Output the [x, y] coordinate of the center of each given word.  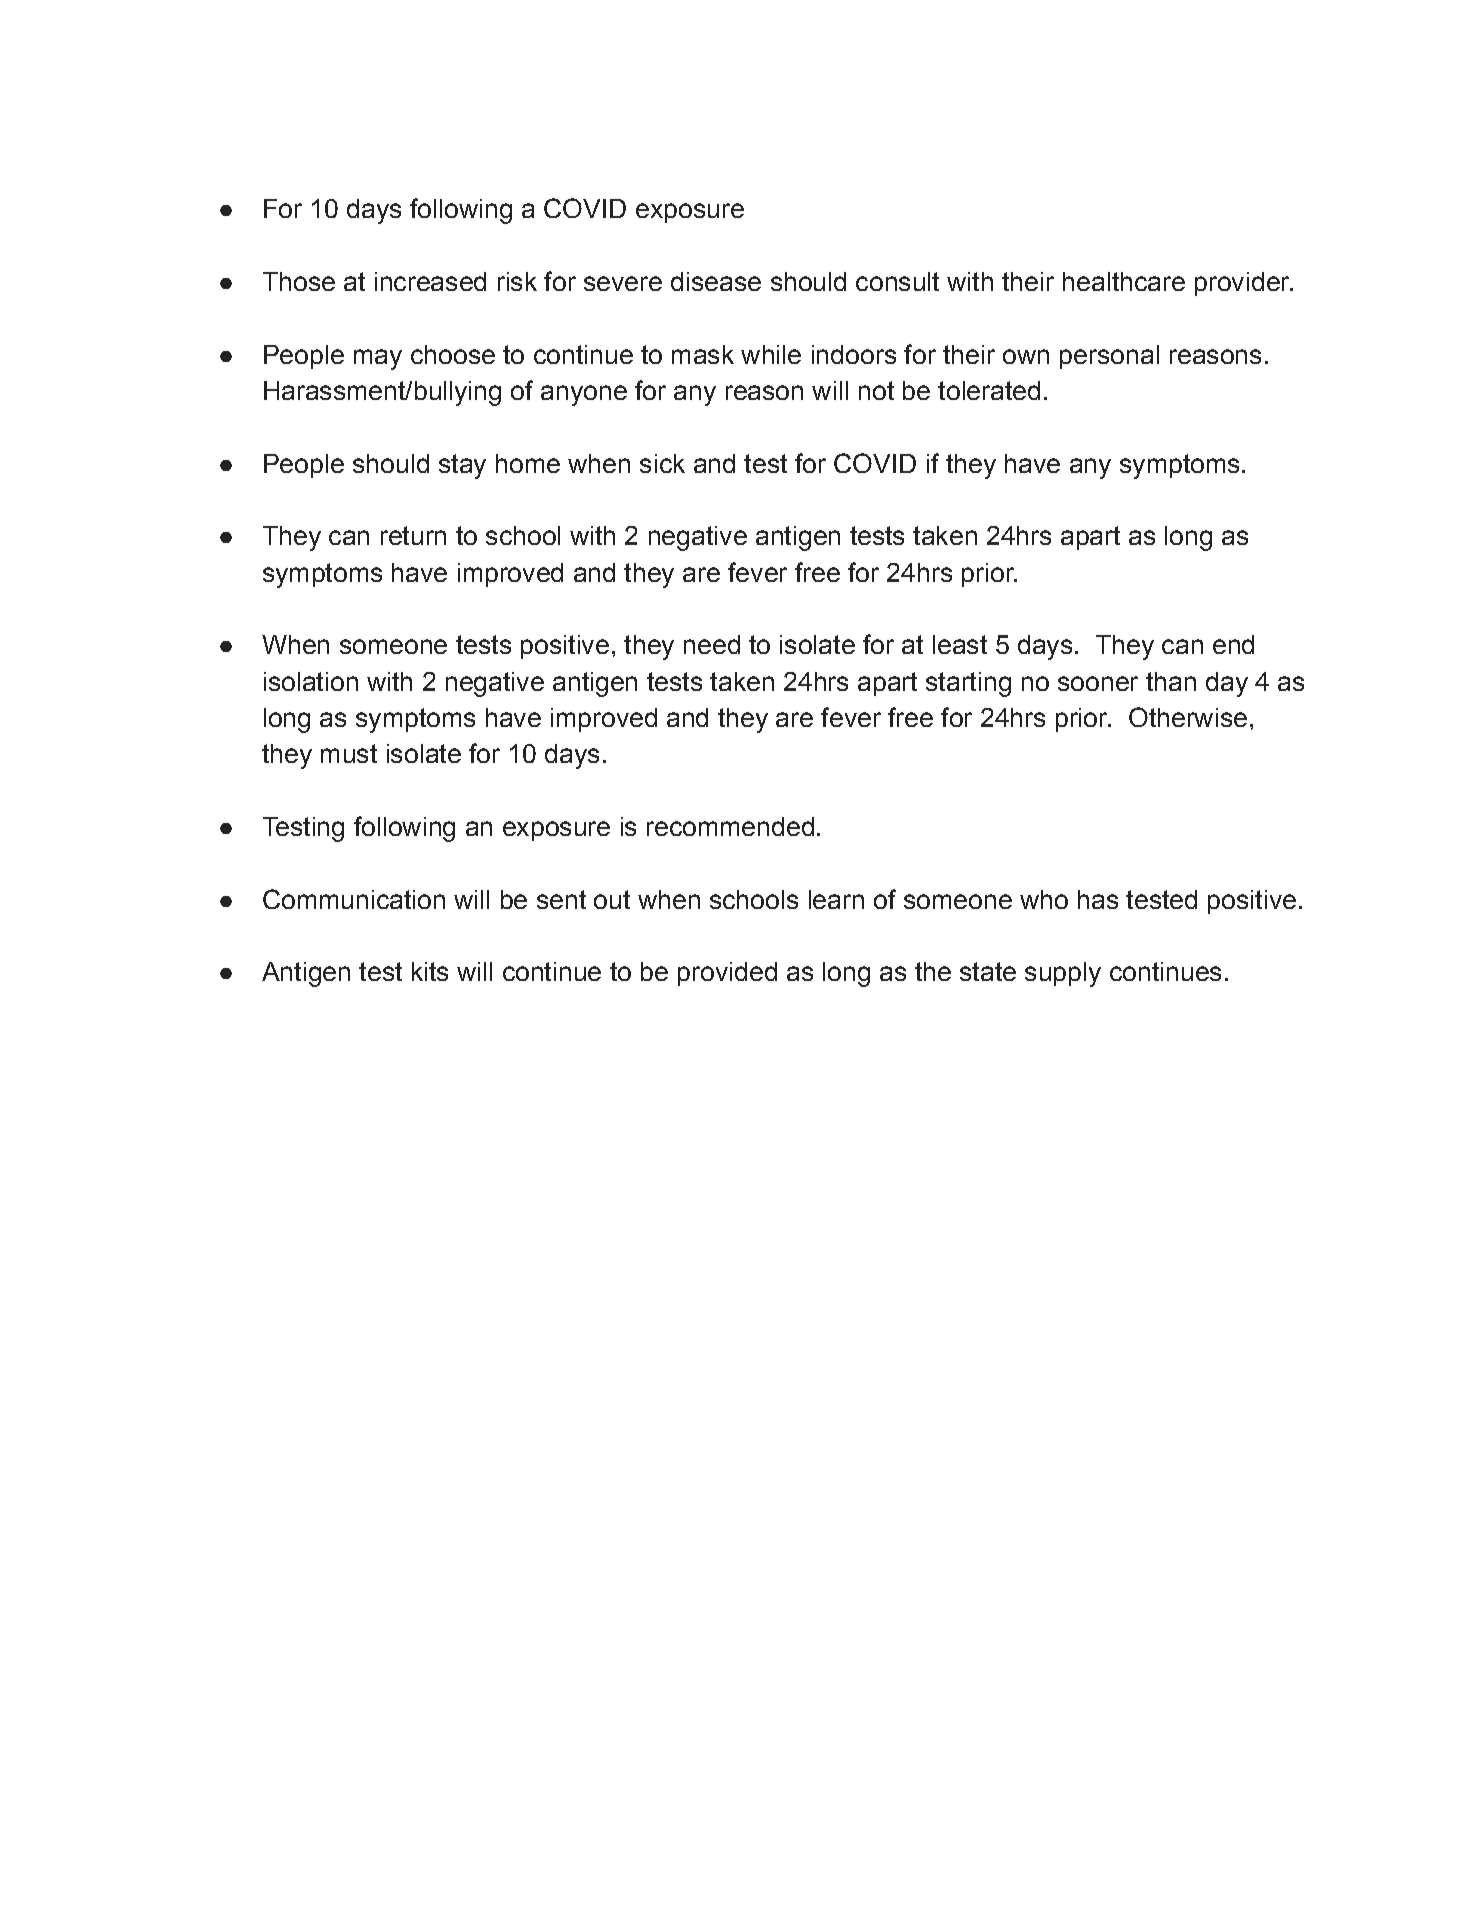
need [712, 644]
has [1098, 899]
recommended [730, 826]
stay [462, 466]
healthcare [1124, 281]
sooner [1098, 683]
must [349, 753]
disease [716, 281]
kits [430, 971]
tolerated [989, 390]
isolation [311, 681]
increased [430, 281]
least [960, 644]
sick [662, 463]
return [413, 535]
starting [968, 684]
